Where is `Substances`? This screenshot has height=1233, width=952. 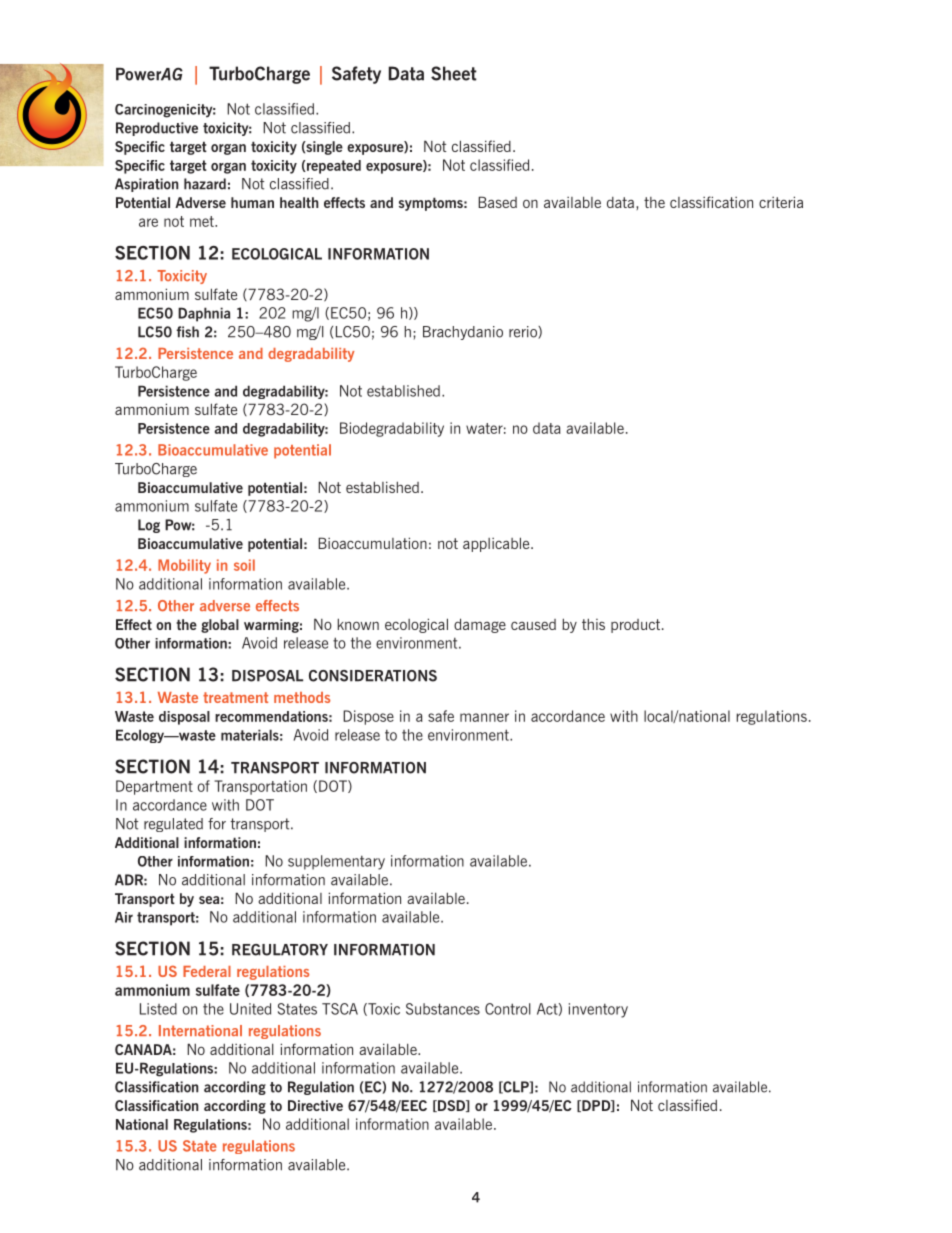 Substances is located at coordinates (443, 1009).
